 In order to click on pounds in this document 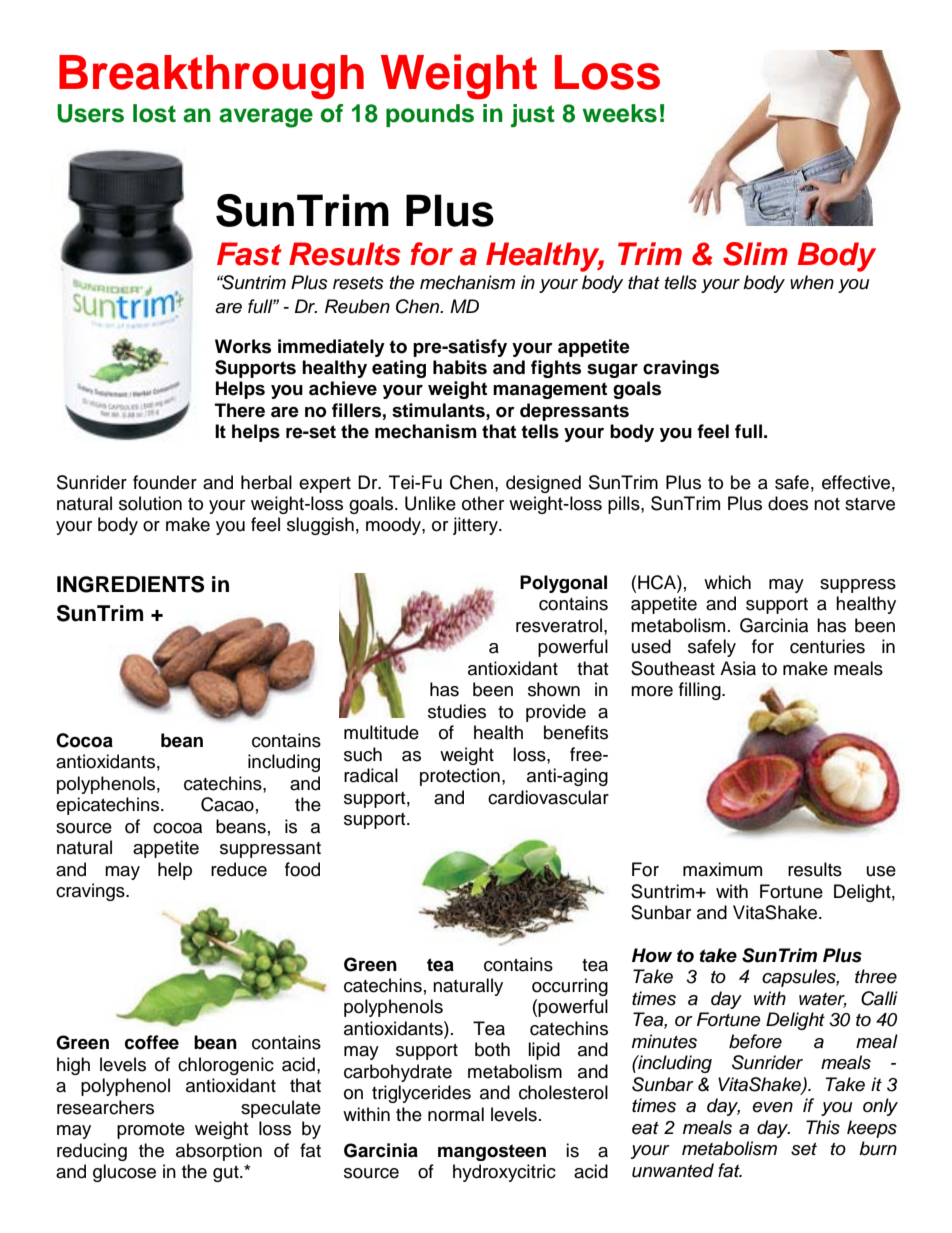, I will do `click(430, 115)`.
